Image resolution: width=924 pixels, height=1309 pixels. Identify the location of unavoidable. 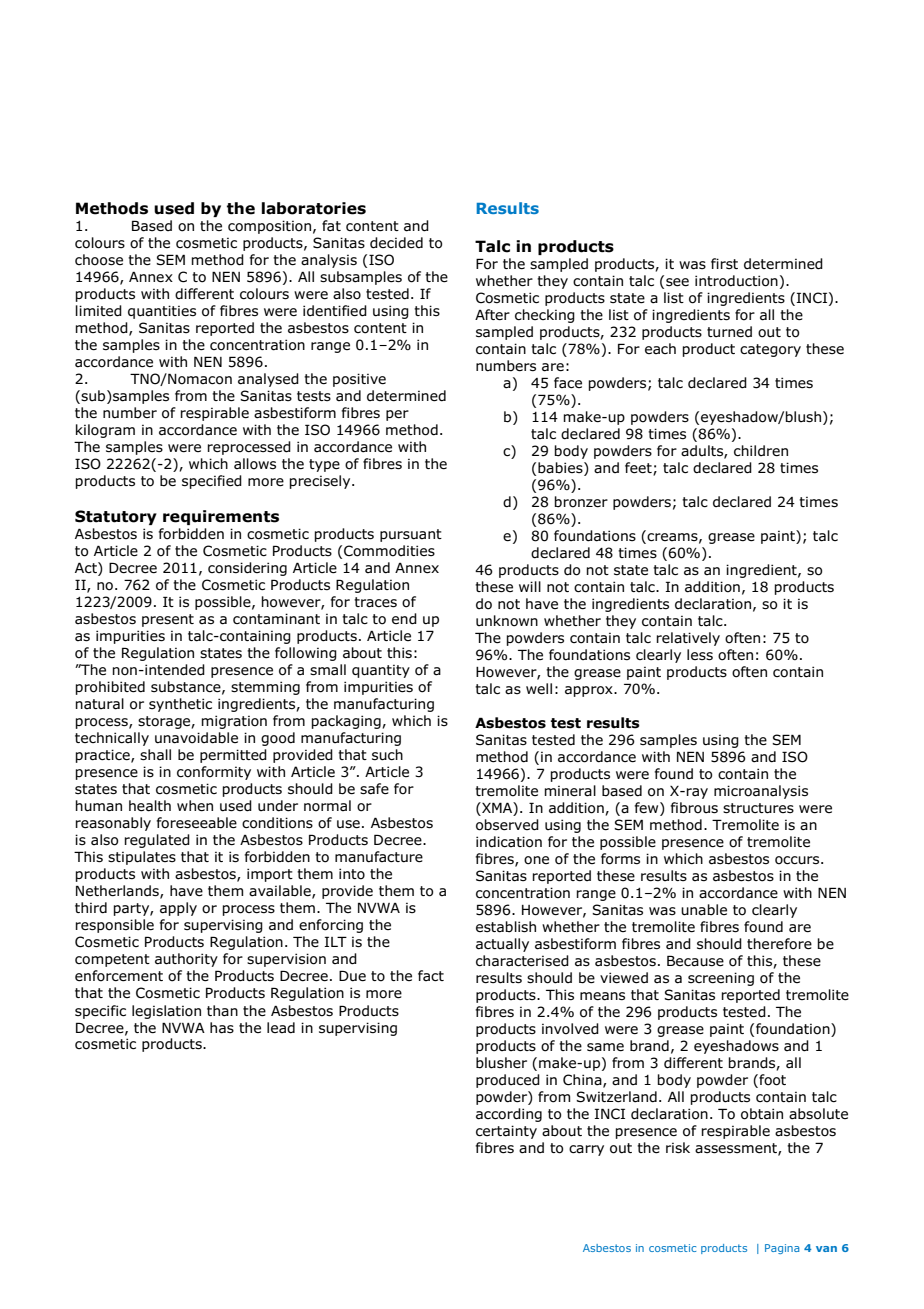
(196, 738).
